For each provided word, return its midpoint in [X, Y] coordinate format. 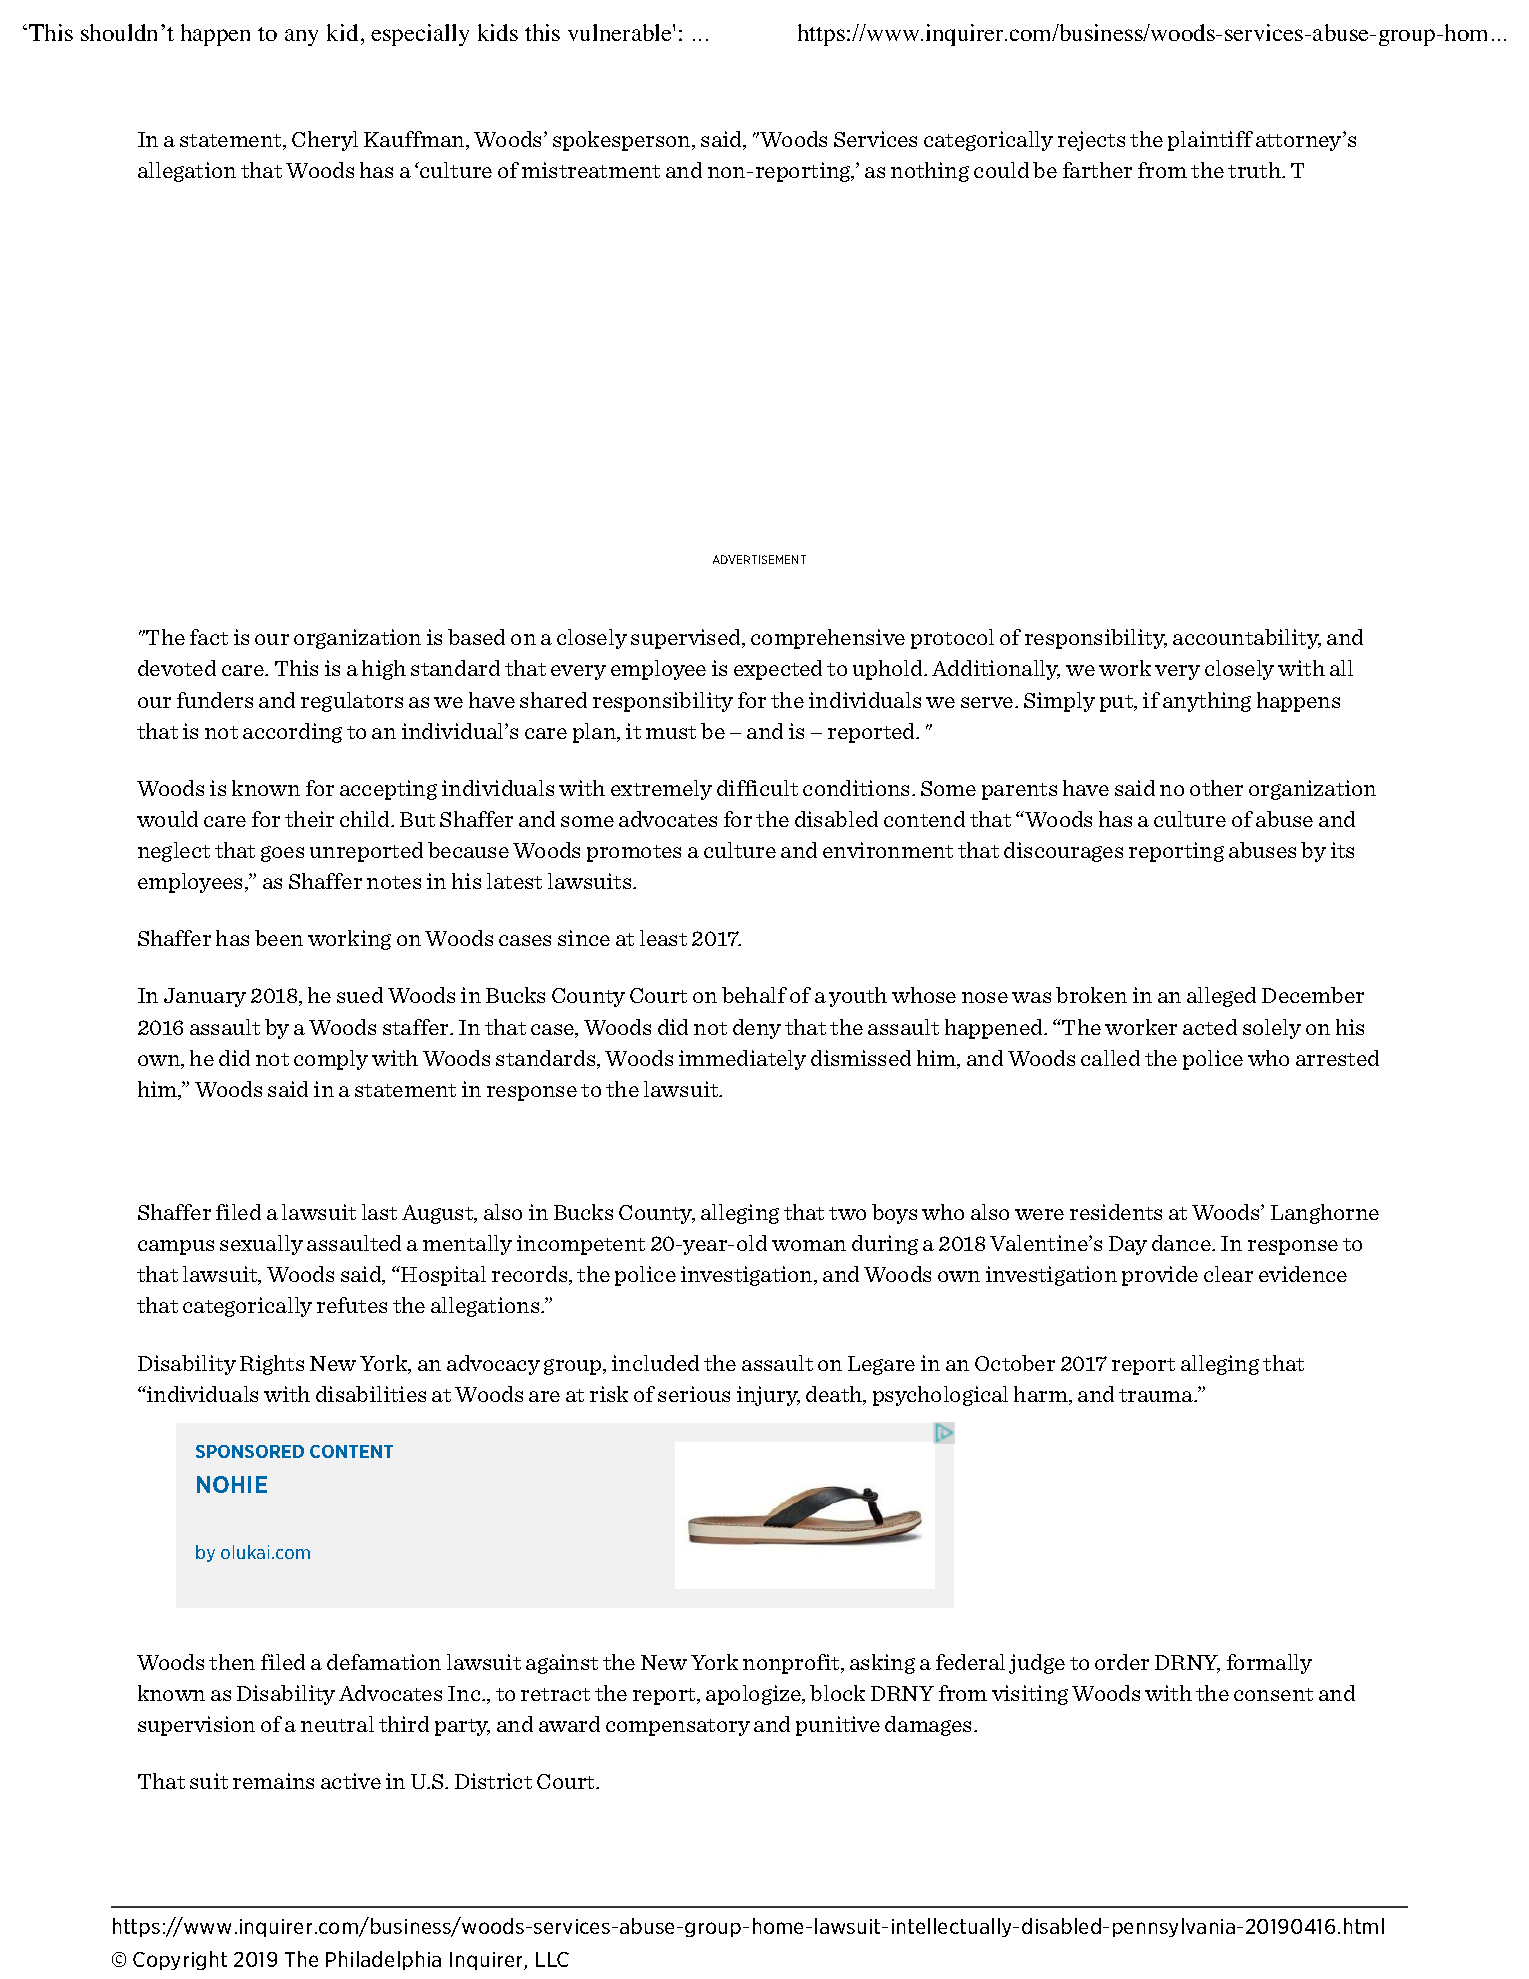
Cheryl [325, 141]
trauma [1157, 1395]
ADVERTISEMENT [759, 559]
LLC [552, 1959]
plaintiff [1210, 141]
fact [209, 637]
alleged [1221, 997]
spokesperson [623, 141]
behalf [754, 995]
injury [768, 1396]
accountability [1247, 639]
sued [360, 995]
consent [1273, 1694]
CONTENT [351, 1451]
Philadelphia [383, 1960]
